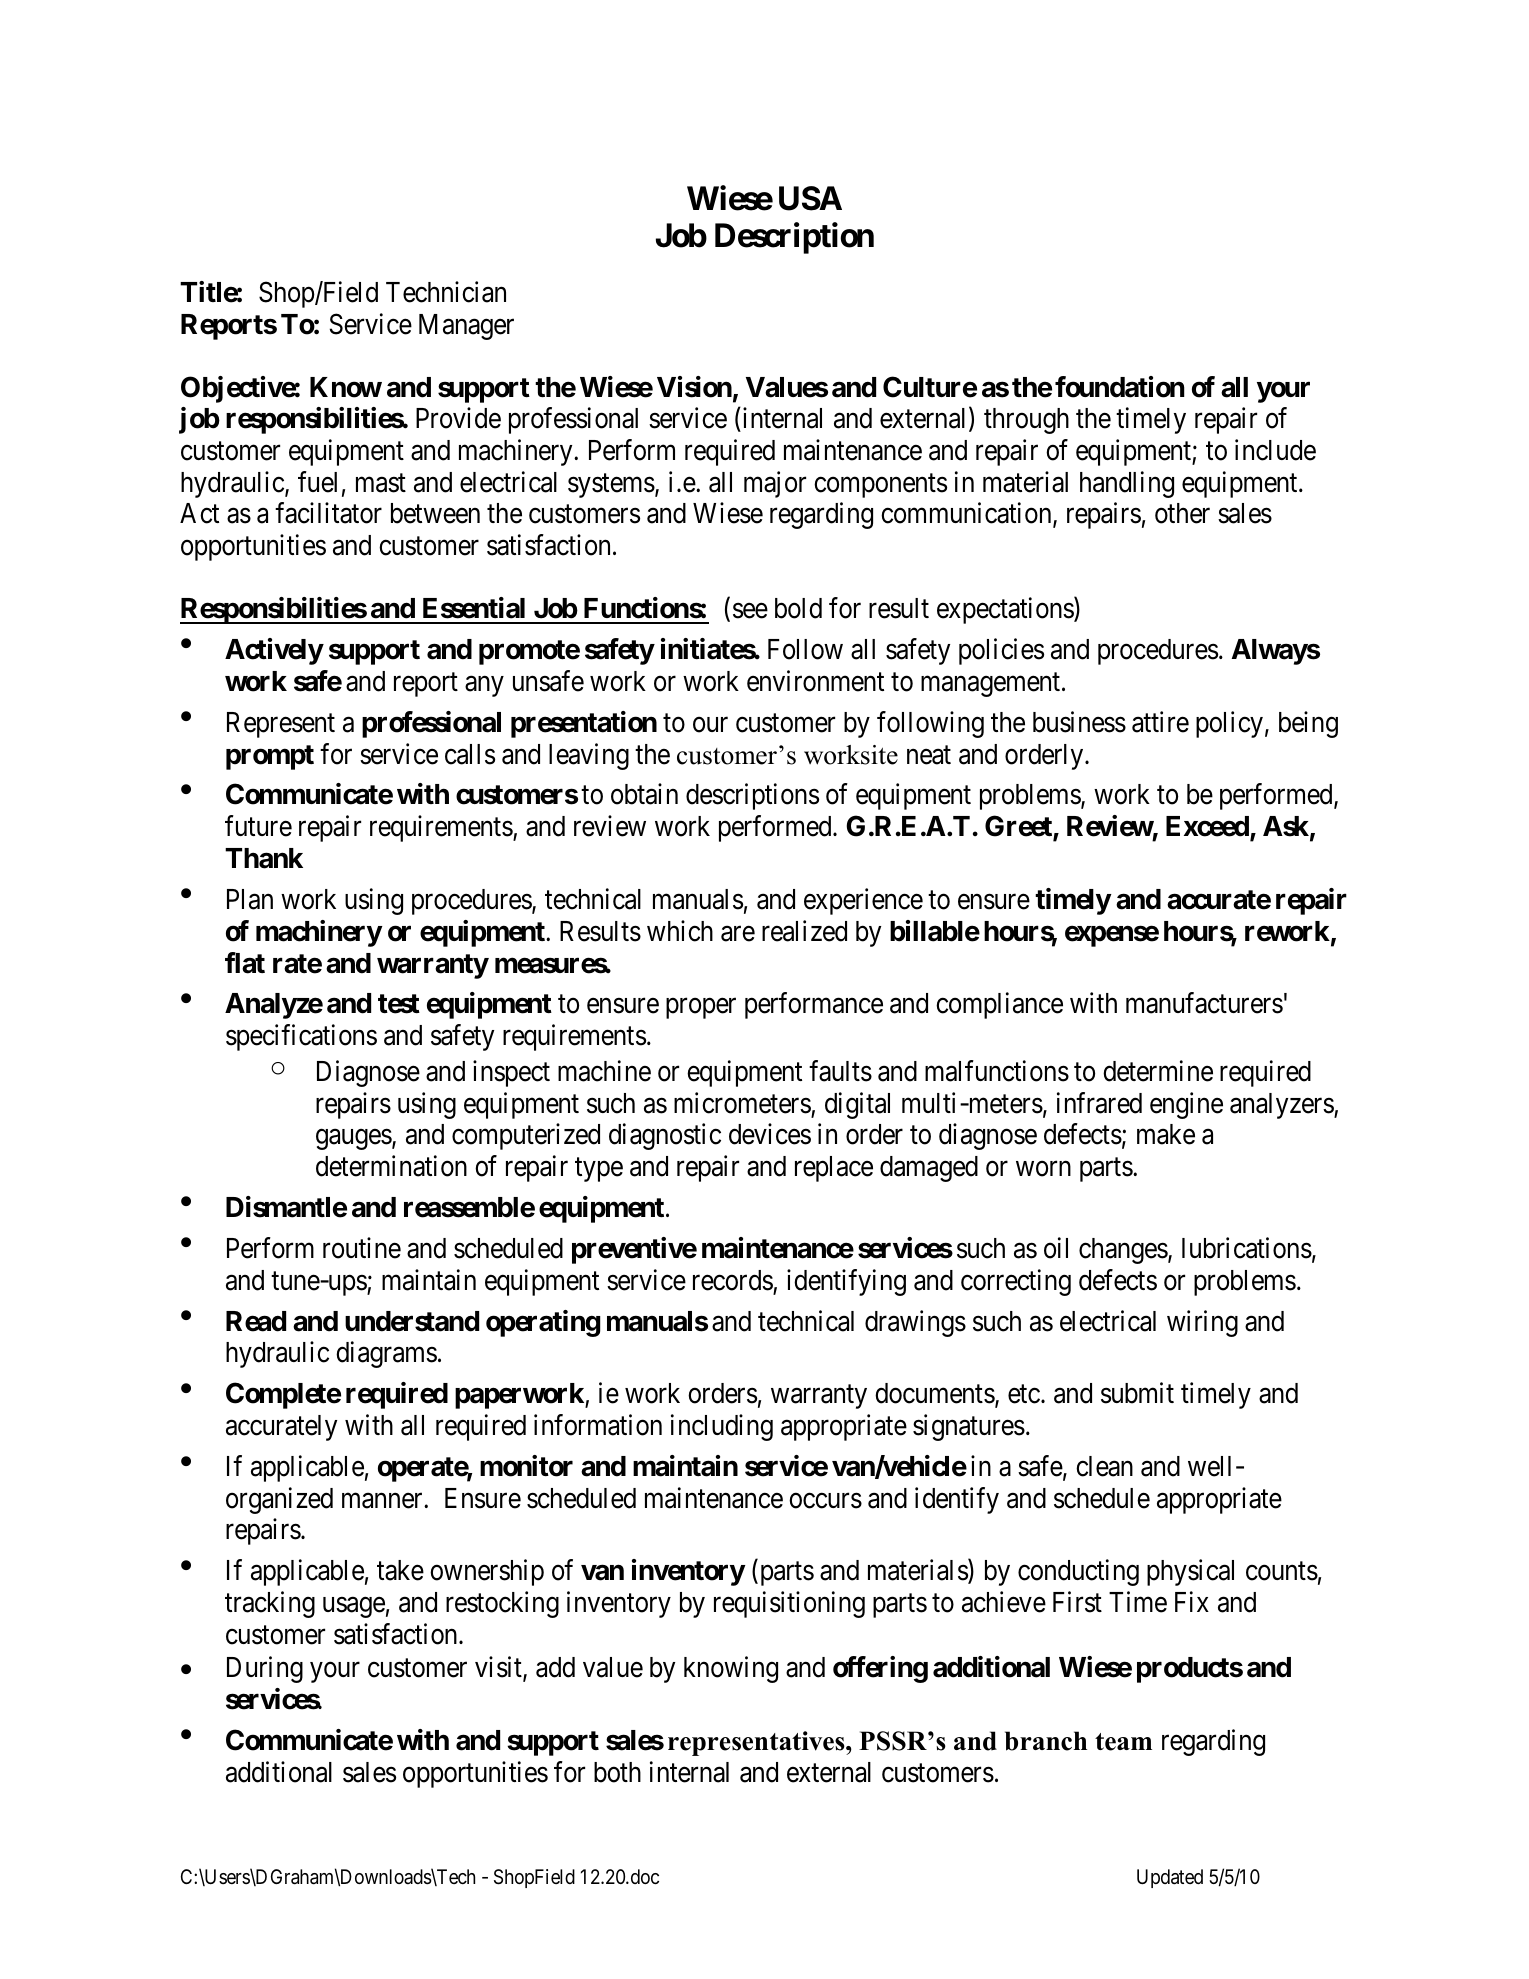 The width and height of the document is (1529, 1979). Describe the element at coordinates (722, 1427) in the document. I see `including` at that location.
